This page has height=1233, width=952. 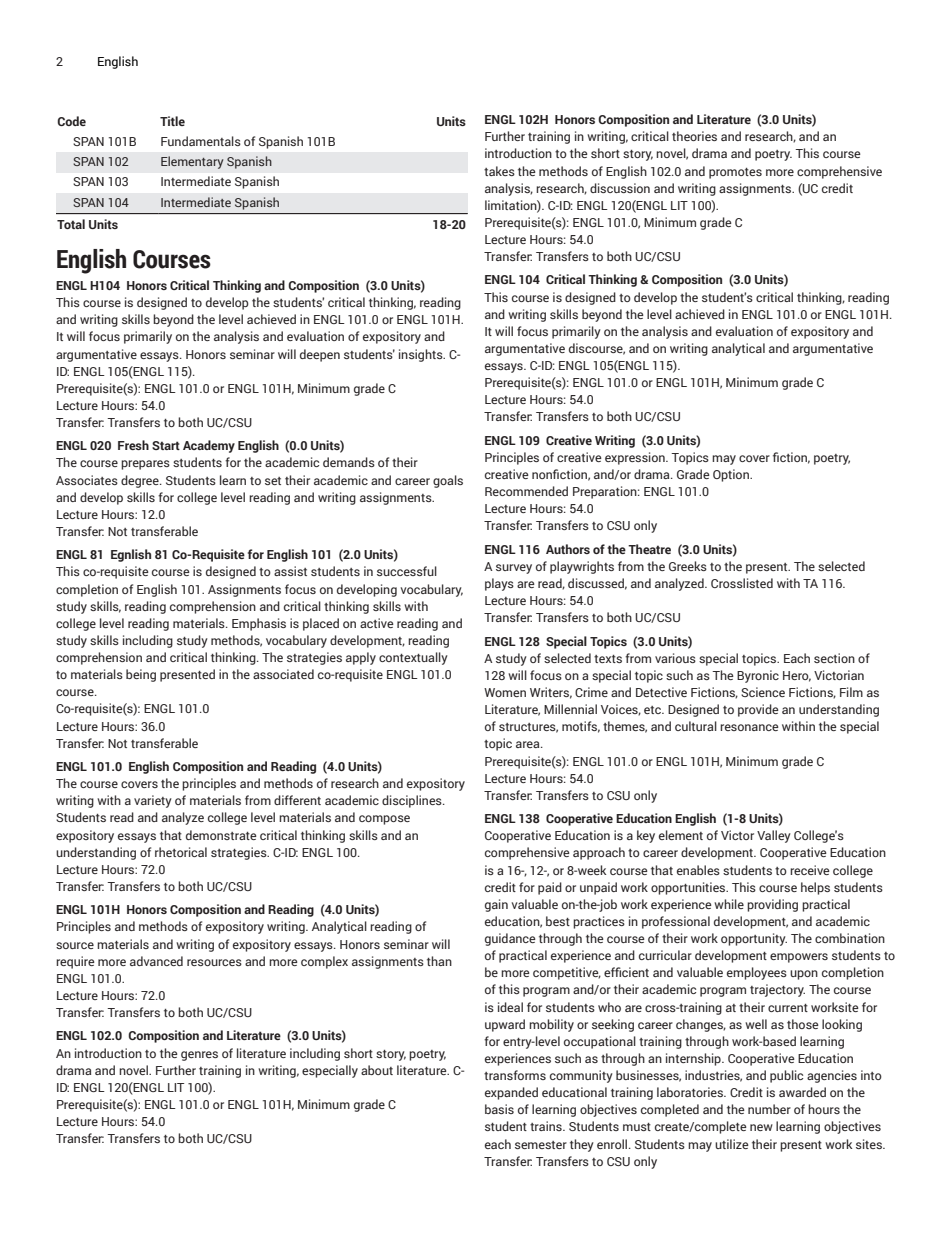 What do you see at coordinates (769, 1109) in the page?
I see `number` at bounding box center [769, 1109].
